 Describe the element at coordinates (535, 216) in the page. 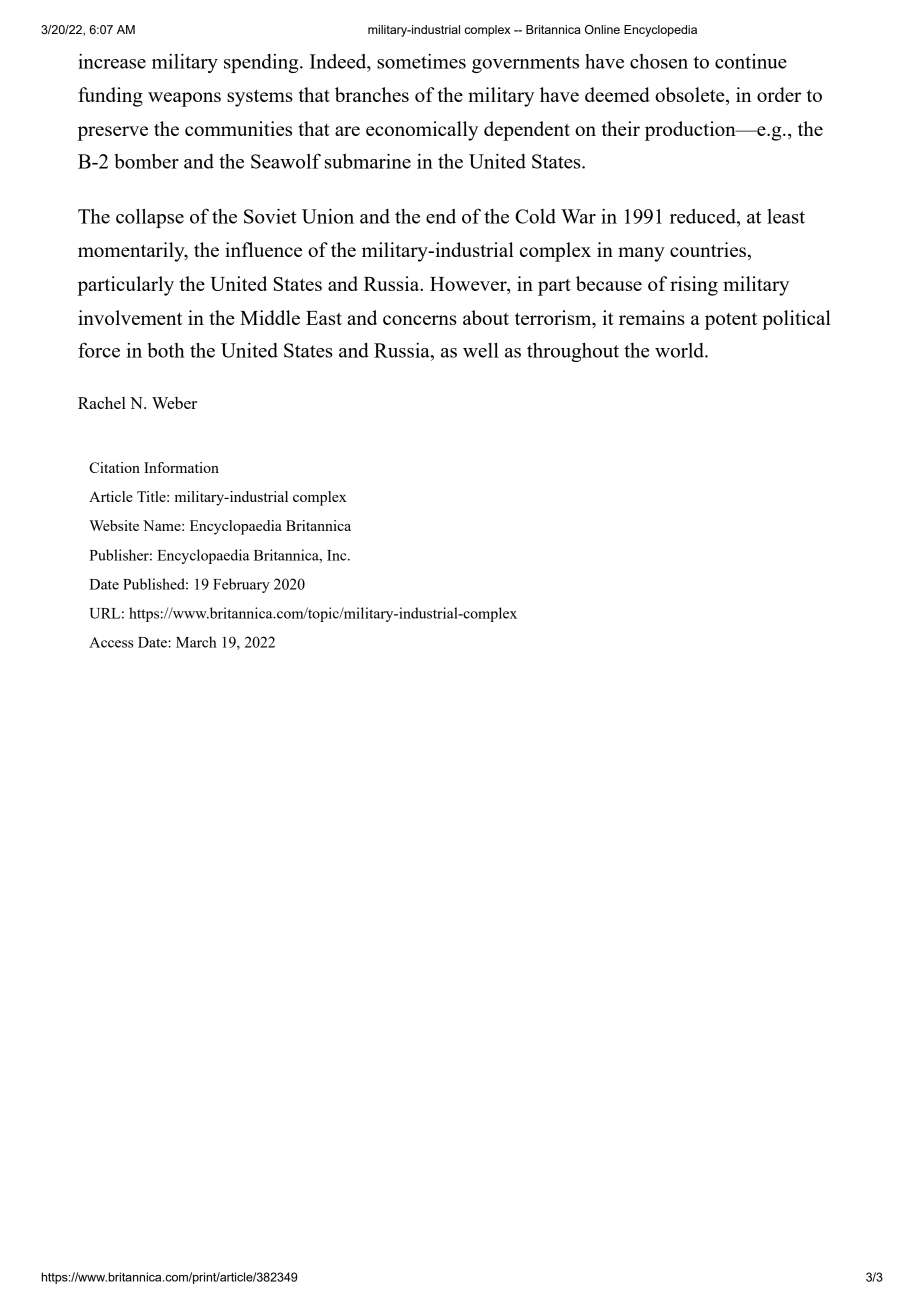

I see `Cold` at that location.
